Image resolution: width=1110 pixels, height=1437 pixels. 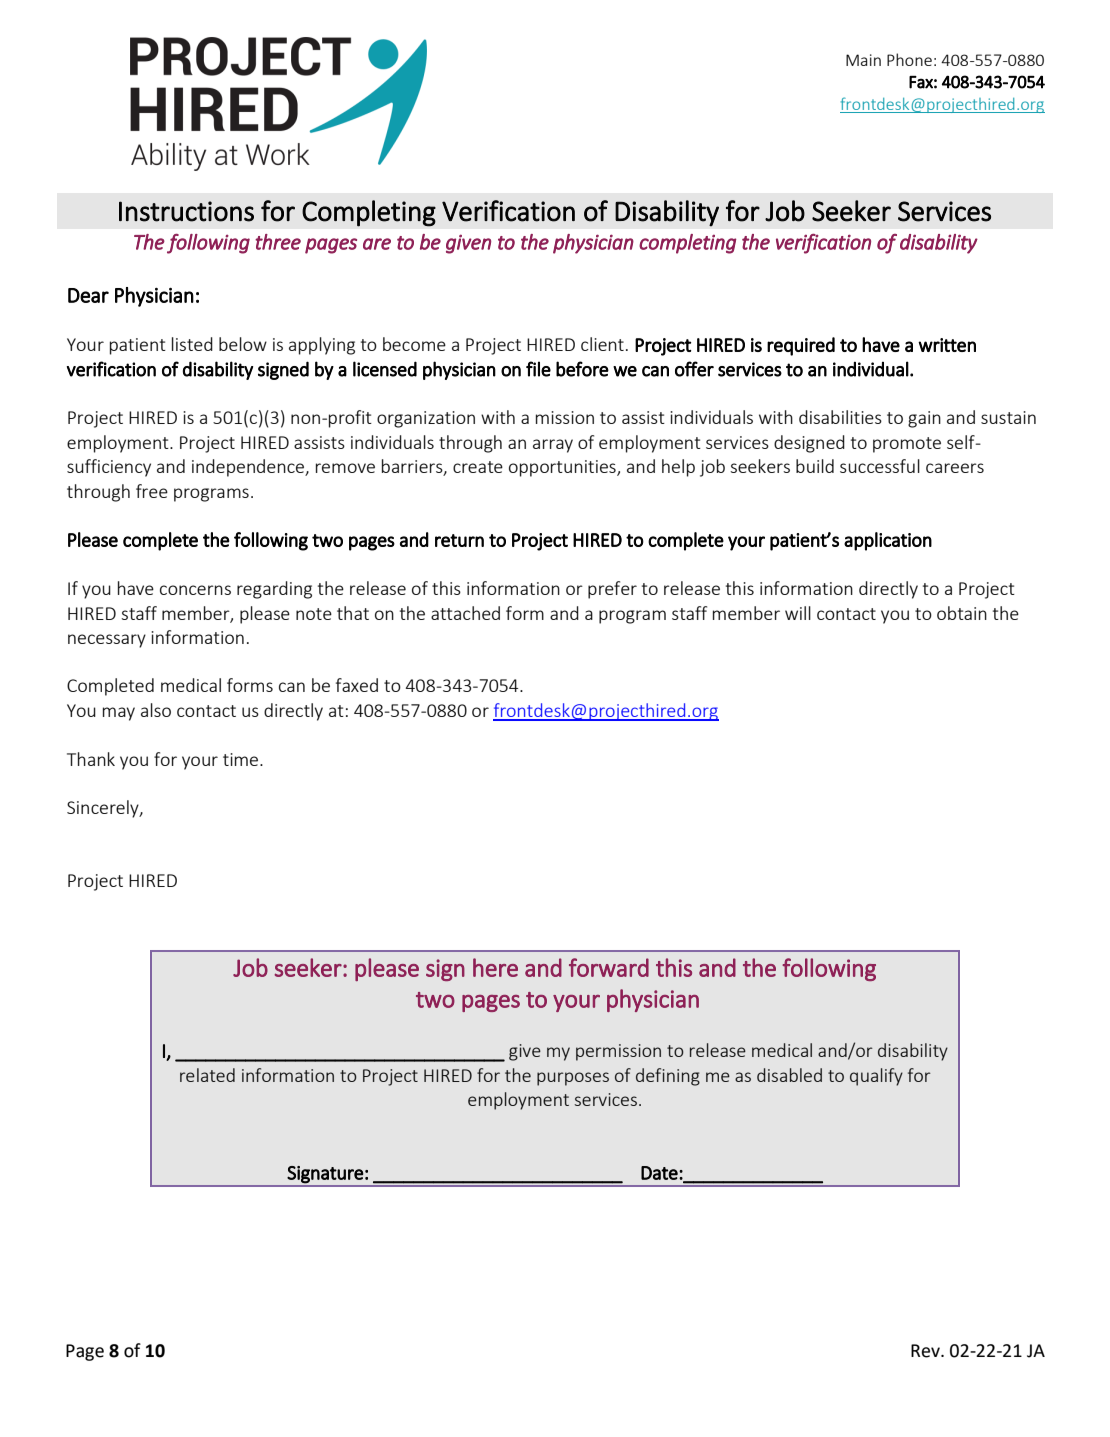 I want to click on opportunities, so click(x=563, y=468).
